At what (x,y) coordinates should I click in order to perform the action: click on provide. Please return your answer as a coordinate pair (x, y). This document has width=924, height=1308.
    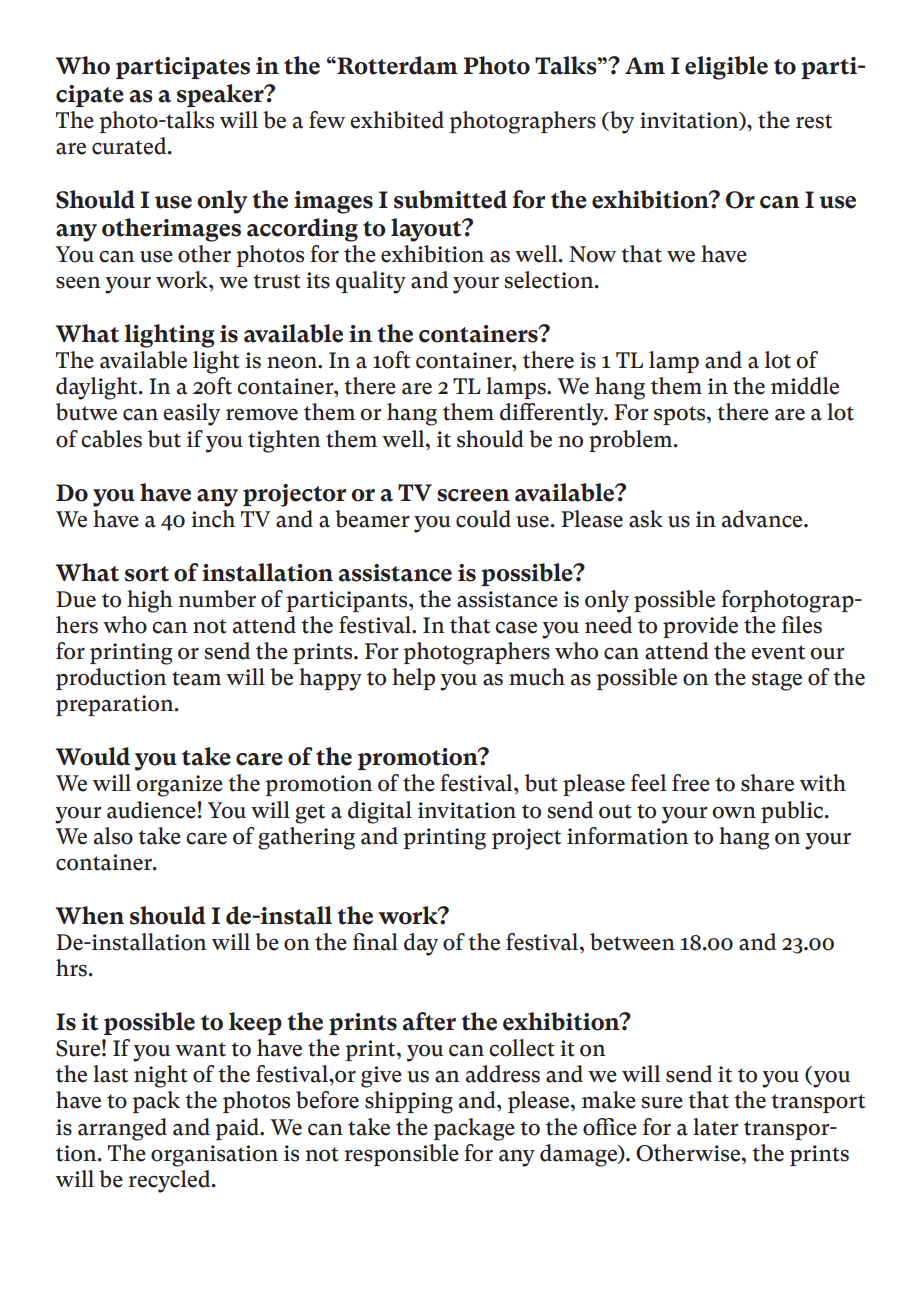
    Looking at the image, I should click on (700, 627).
